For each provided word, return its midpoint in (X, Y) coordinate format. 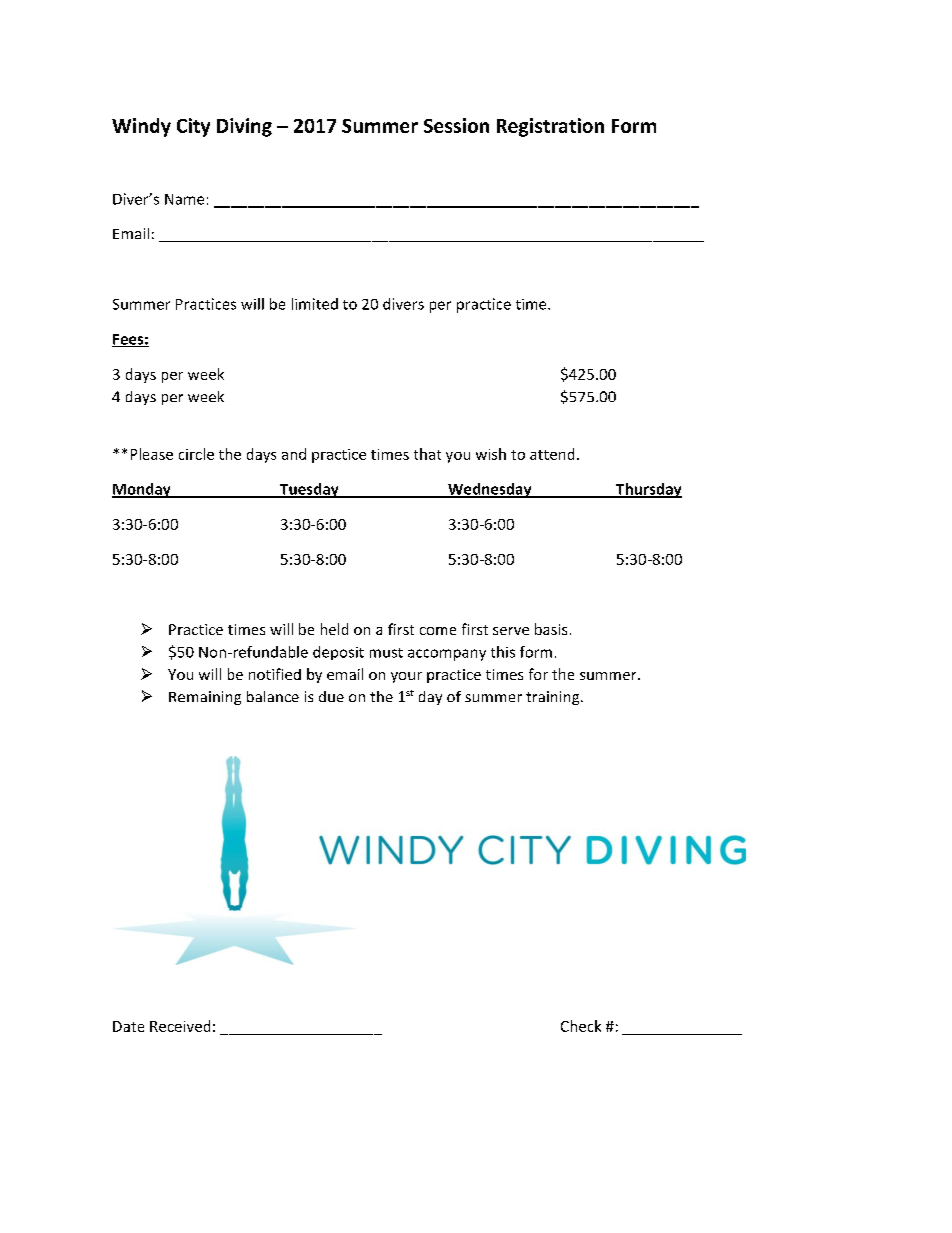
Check (581, 1026)
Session (456, 125)
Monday (142, 490)
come (438, 631)
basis (551, 629)
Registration (550, 127)
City (193, 127)
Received (180, 1026)
